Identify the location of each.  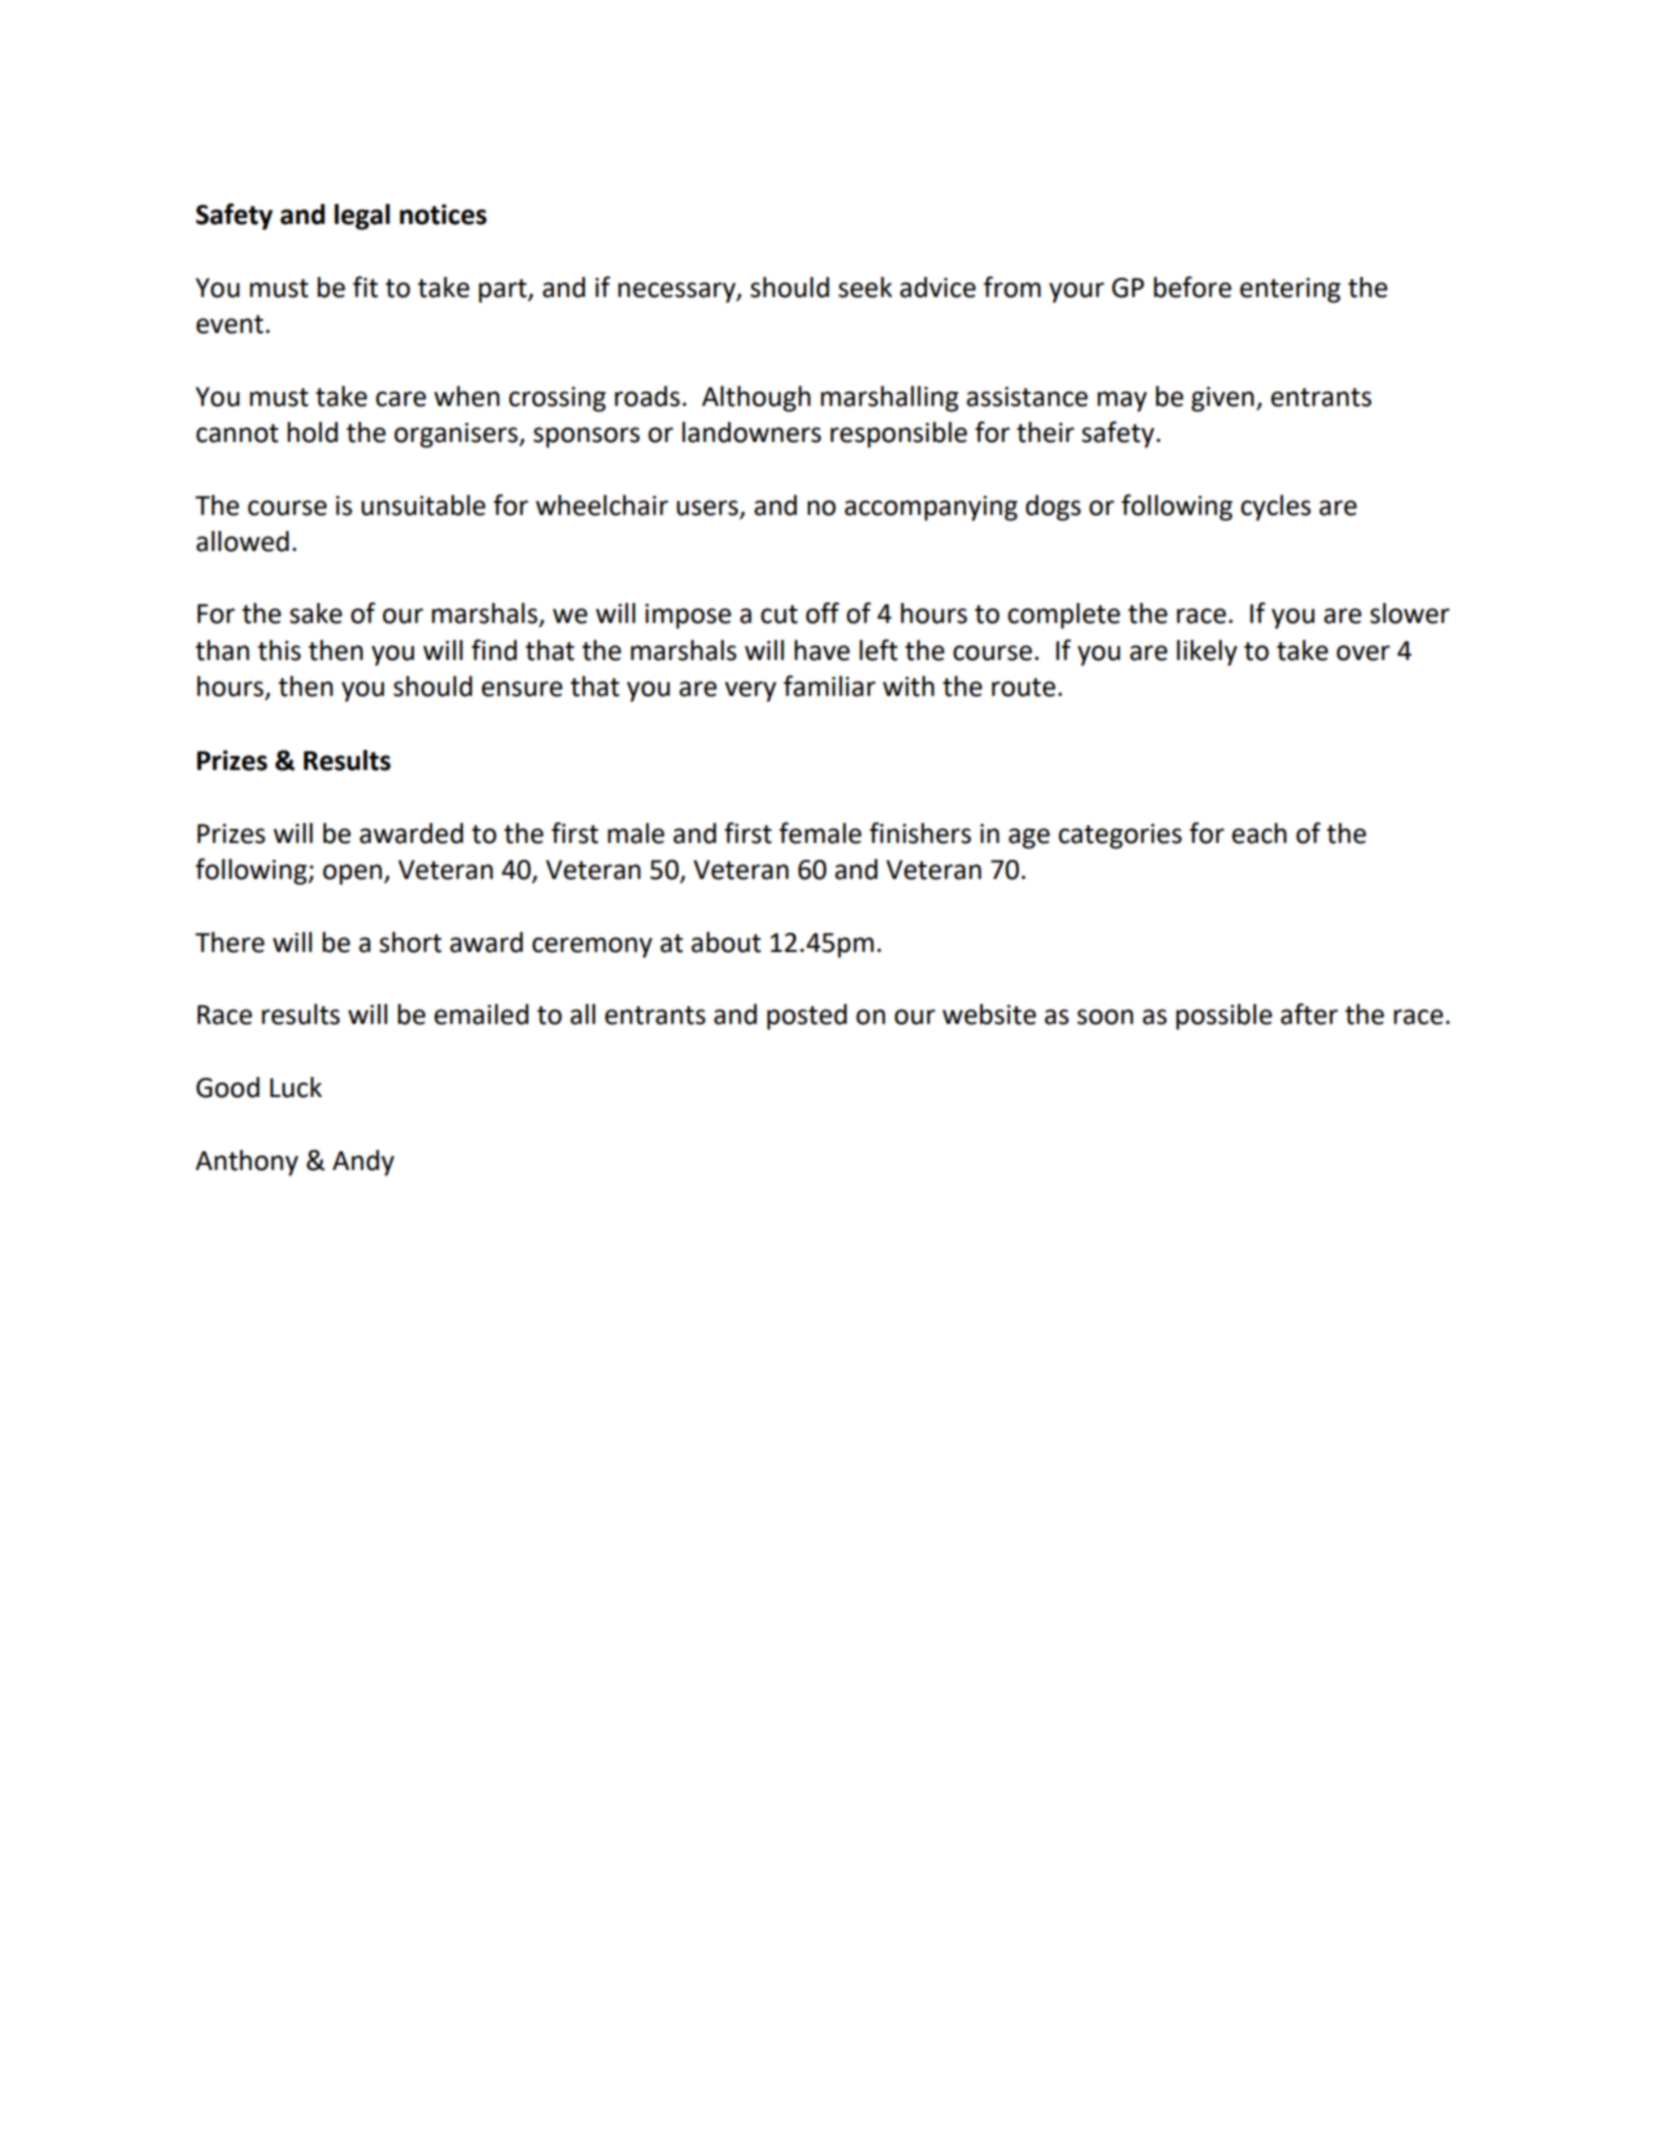
(1259, 833).
